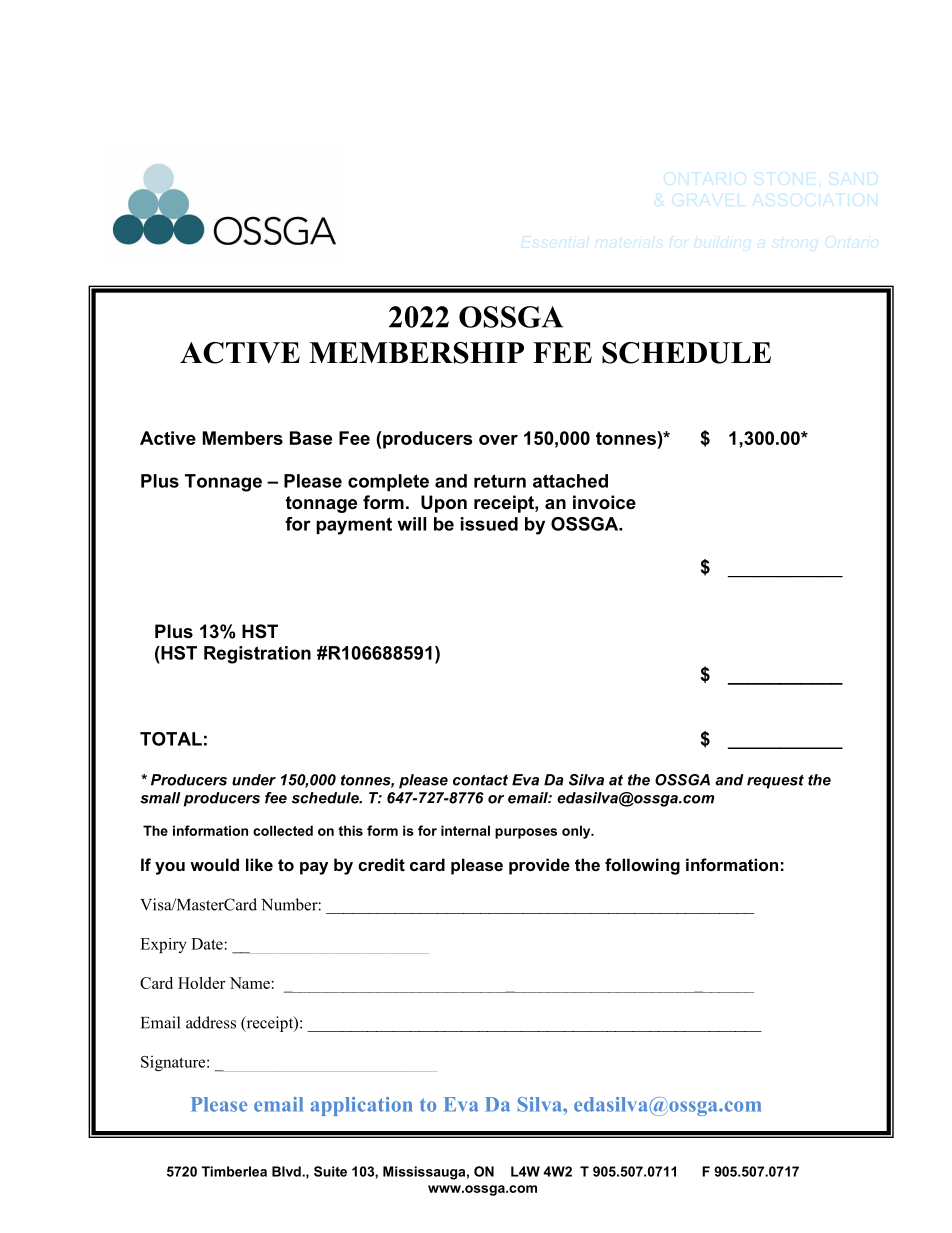 The image size is (952, 1233). I want to click on request, so click(775, 781).
